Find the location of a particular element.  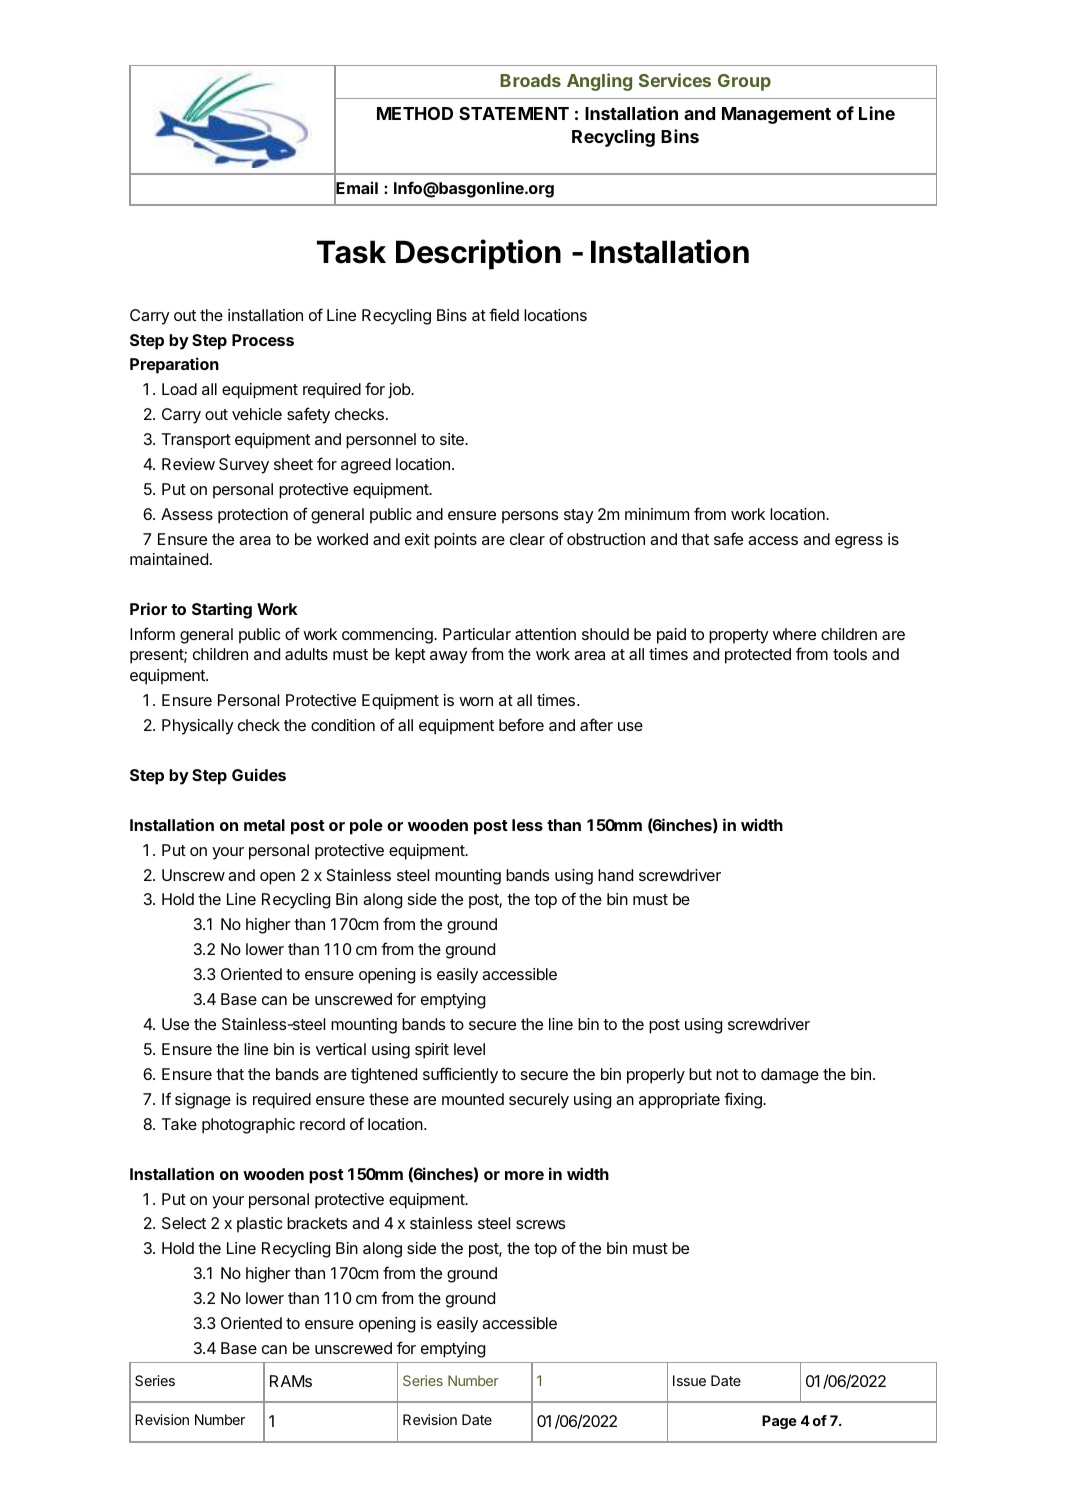

protected is located at coordinates (758, 656).
